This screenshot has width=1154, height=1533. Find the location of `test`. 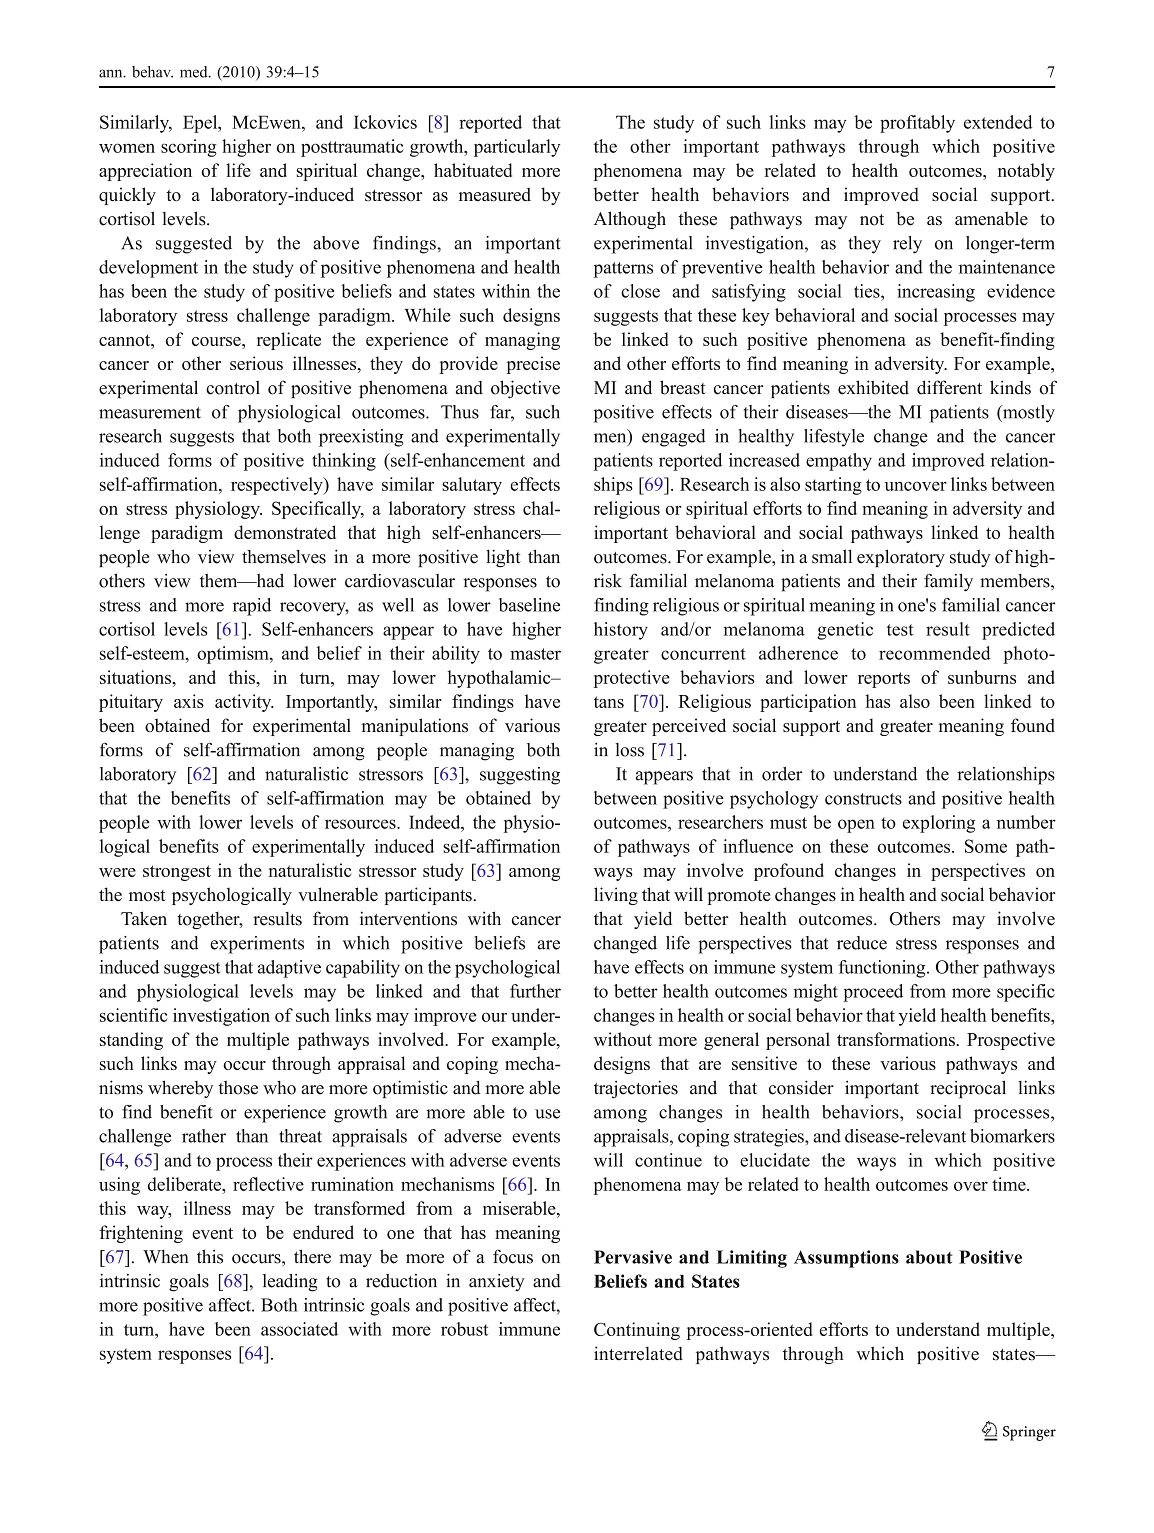

test is located at coordinates (900, 630).
